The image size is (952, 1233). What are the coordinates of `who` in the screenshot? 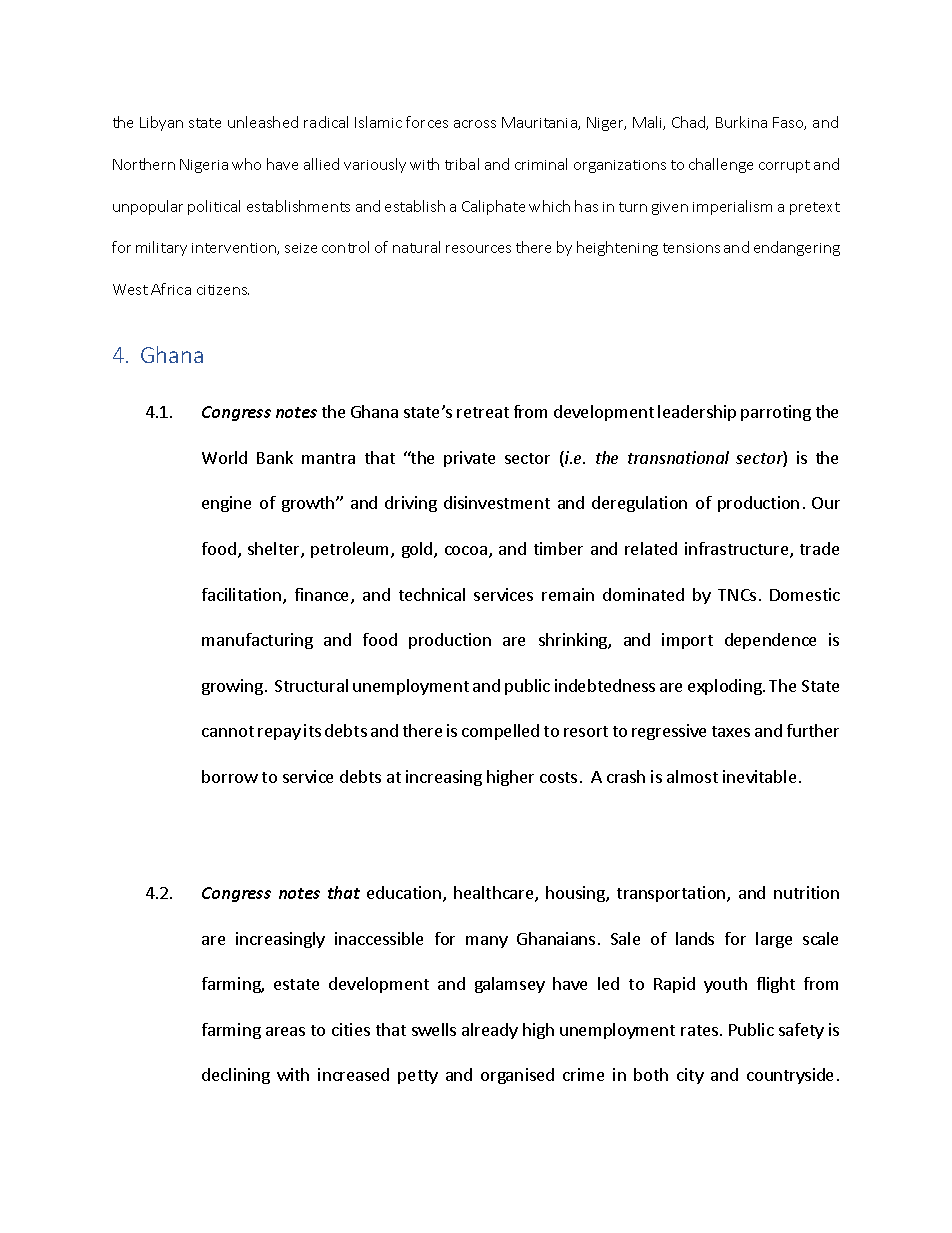 It's located at (246, 164).
